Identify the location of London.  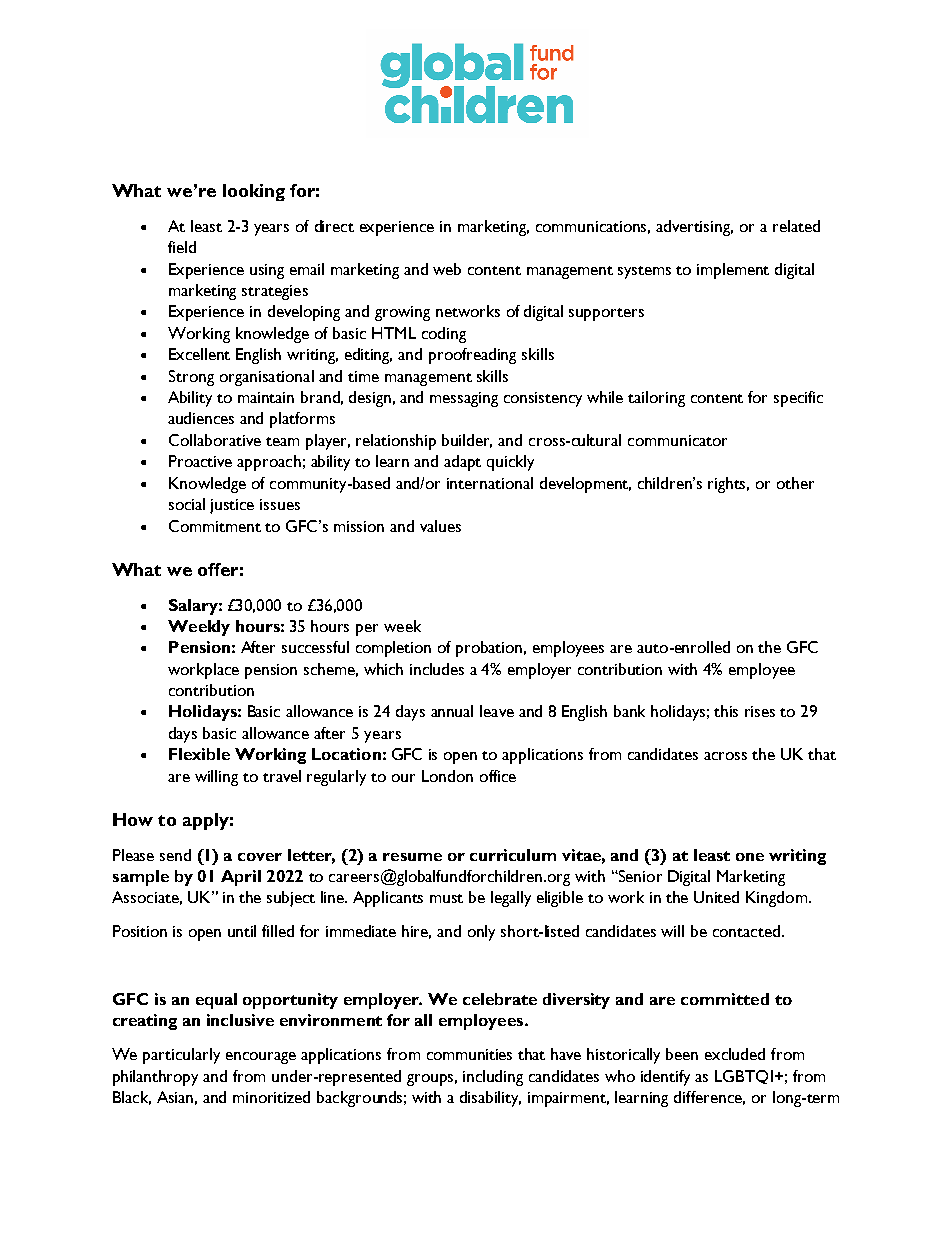
(447, 776).
